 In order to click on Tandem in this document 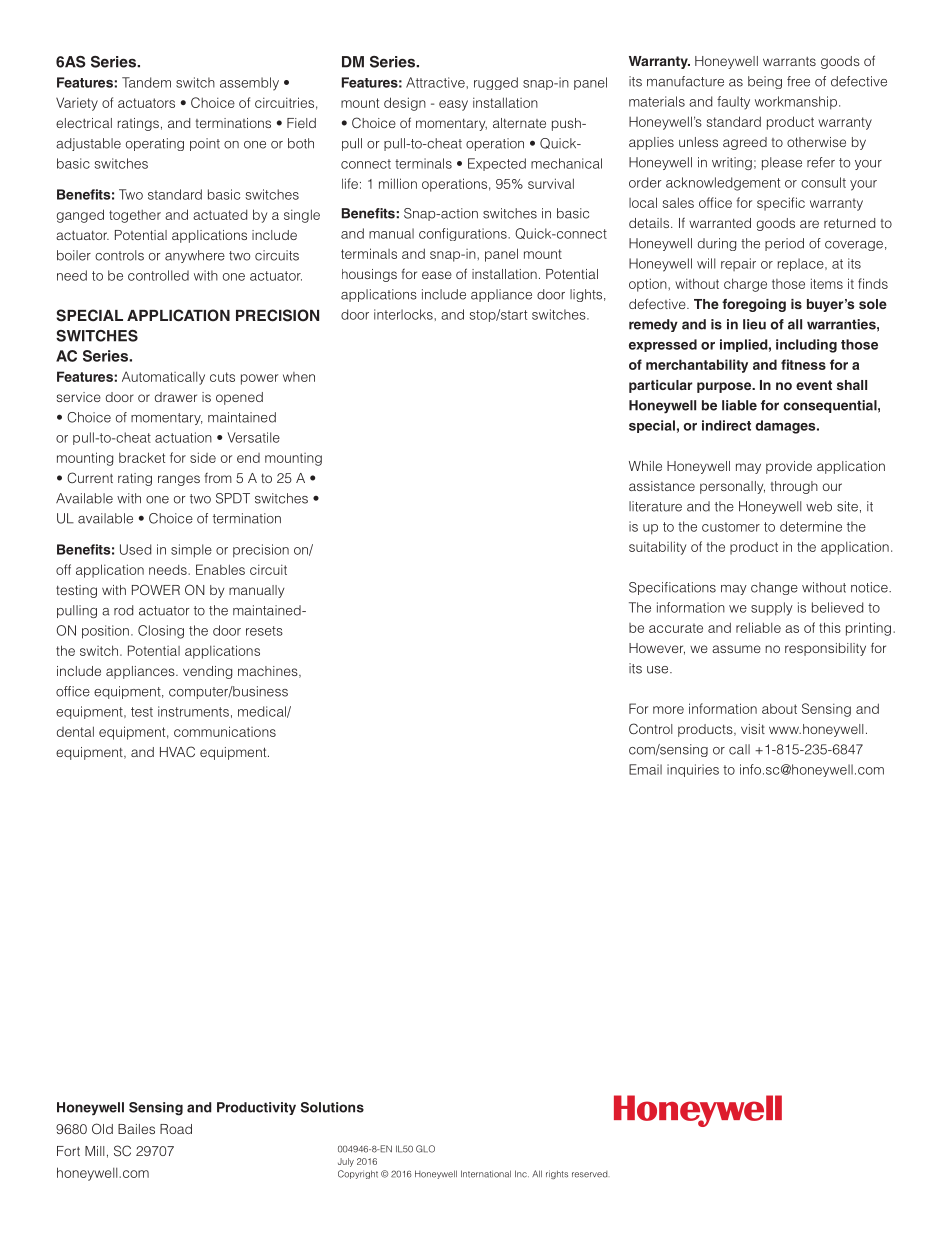, I will do `click(146, 82)`.
